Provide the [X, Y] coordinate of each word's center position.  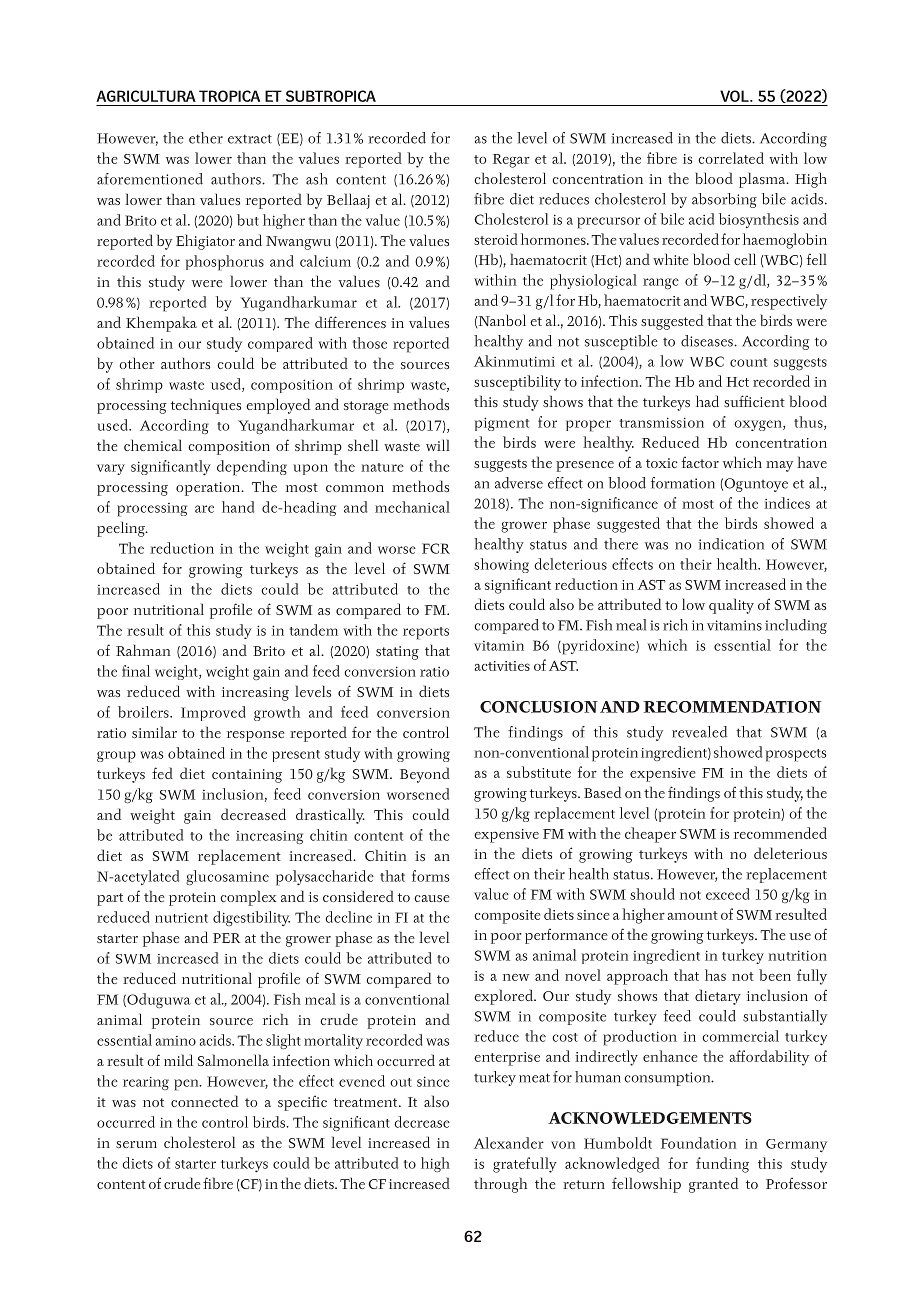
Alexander [509, 1143]
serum [136, 1144]
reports [426, 633]
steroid [496, 239]
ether [206, 138]
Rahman [143, 650]
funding [722, 1165]
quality [731, 606]
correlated [731, 158]
